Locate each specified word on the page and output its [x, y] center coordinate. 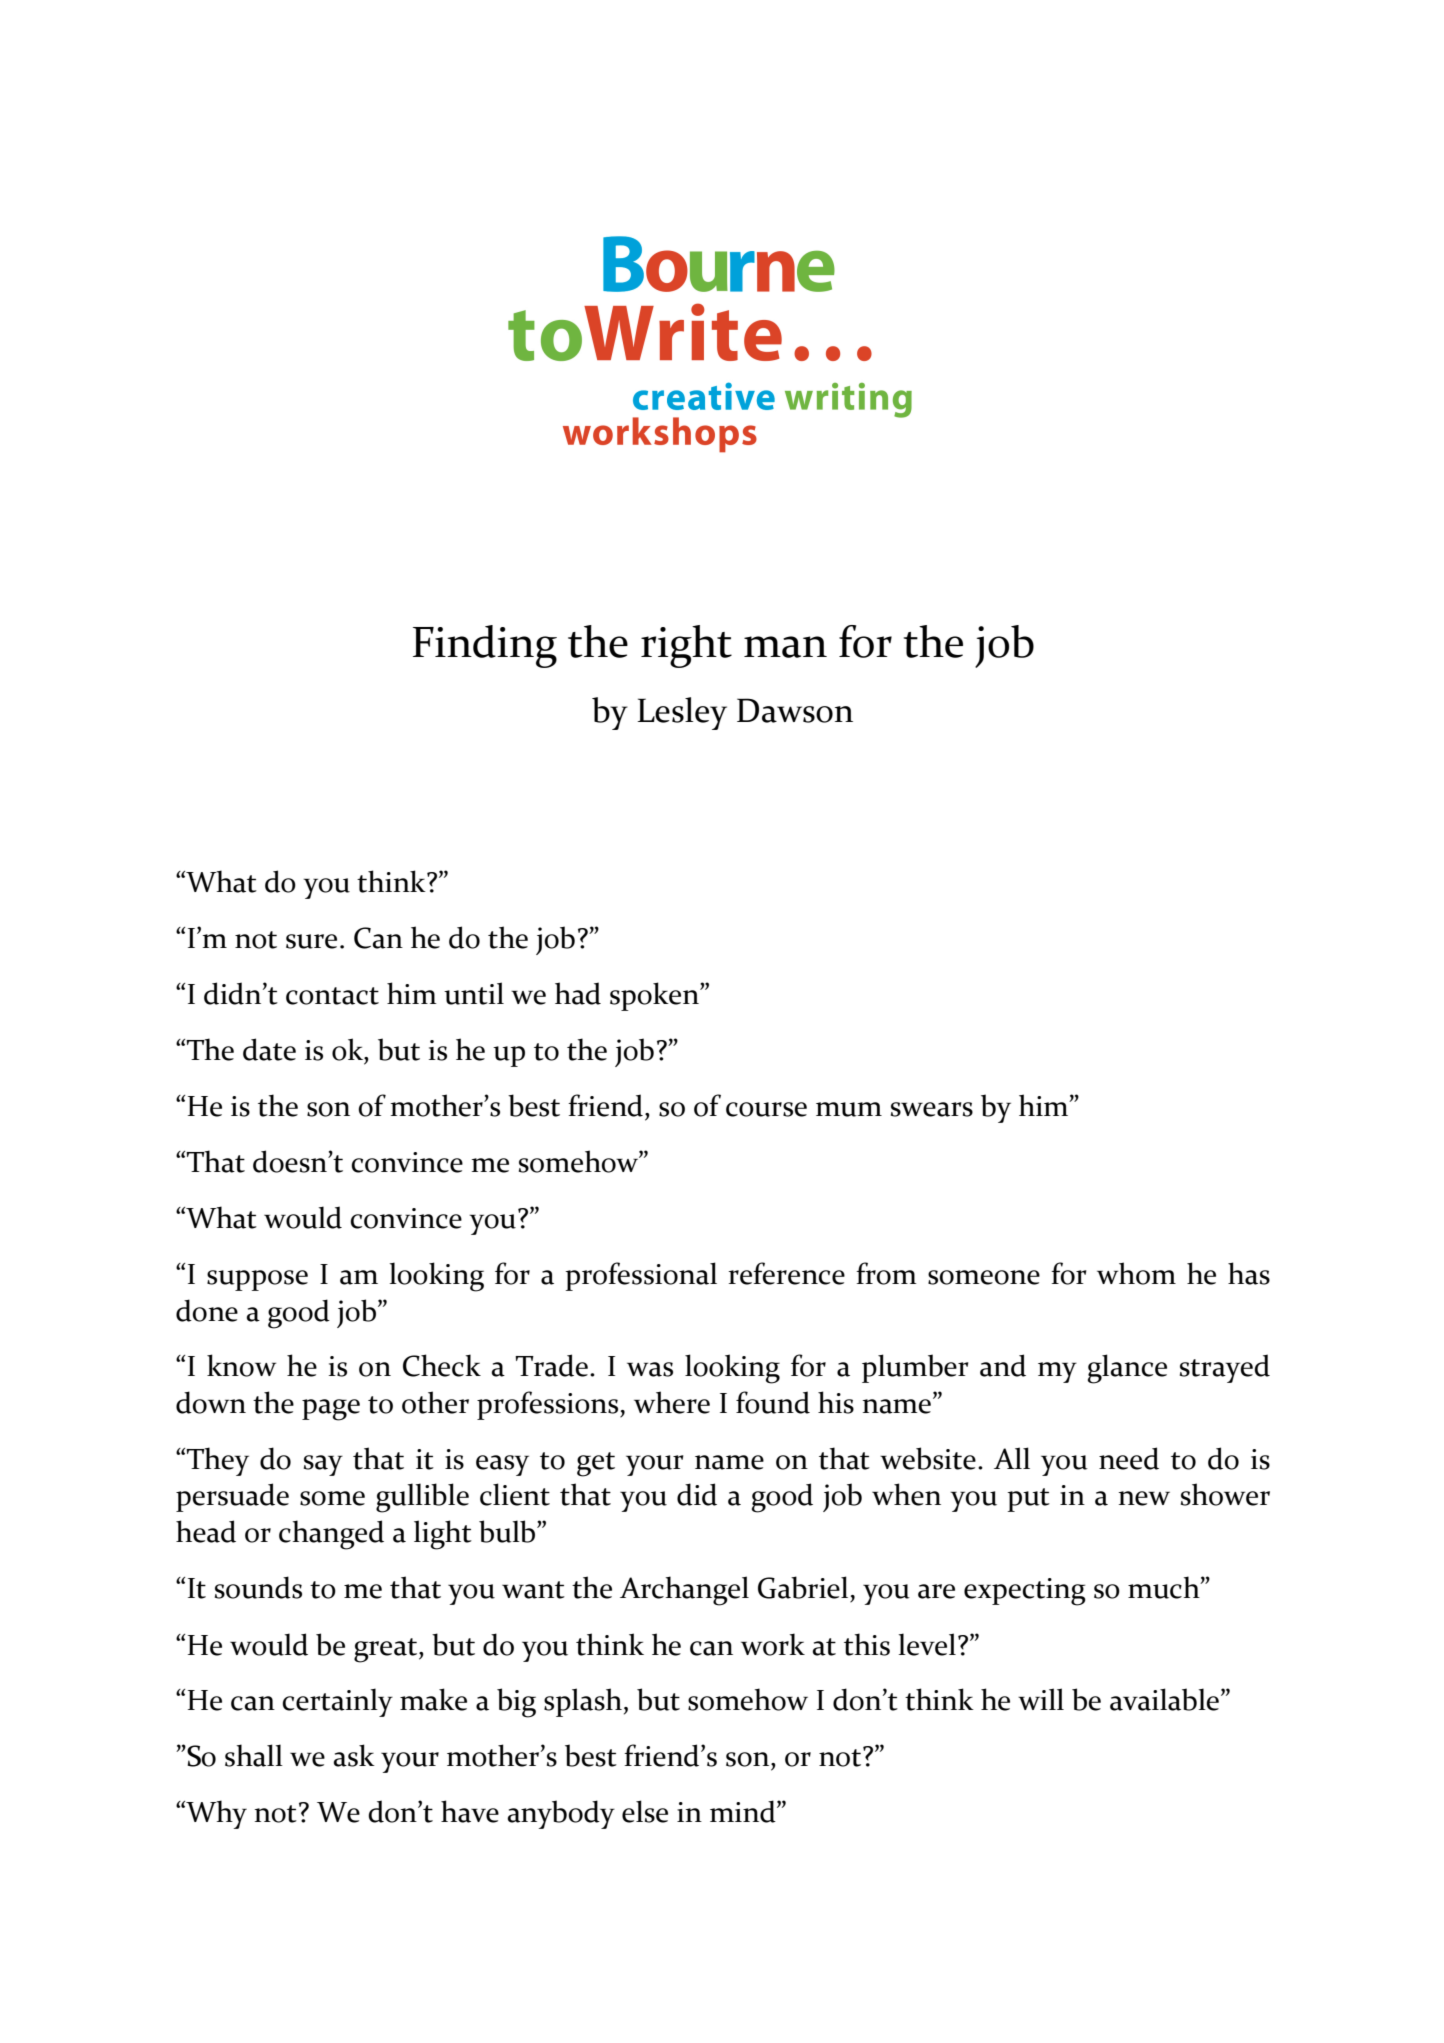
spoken [655, 996]
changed [331, 1535]
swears [932, 1109]
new [1144, 1498]
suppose [257, 1280]
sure [311, 941]
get [596, 1464]
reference [786, 1273]
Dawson [795, 710]
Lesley [682, 713]
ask [354, 1755]
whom [1136, 1273]
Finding [485, 646]
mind [744, 1811]
